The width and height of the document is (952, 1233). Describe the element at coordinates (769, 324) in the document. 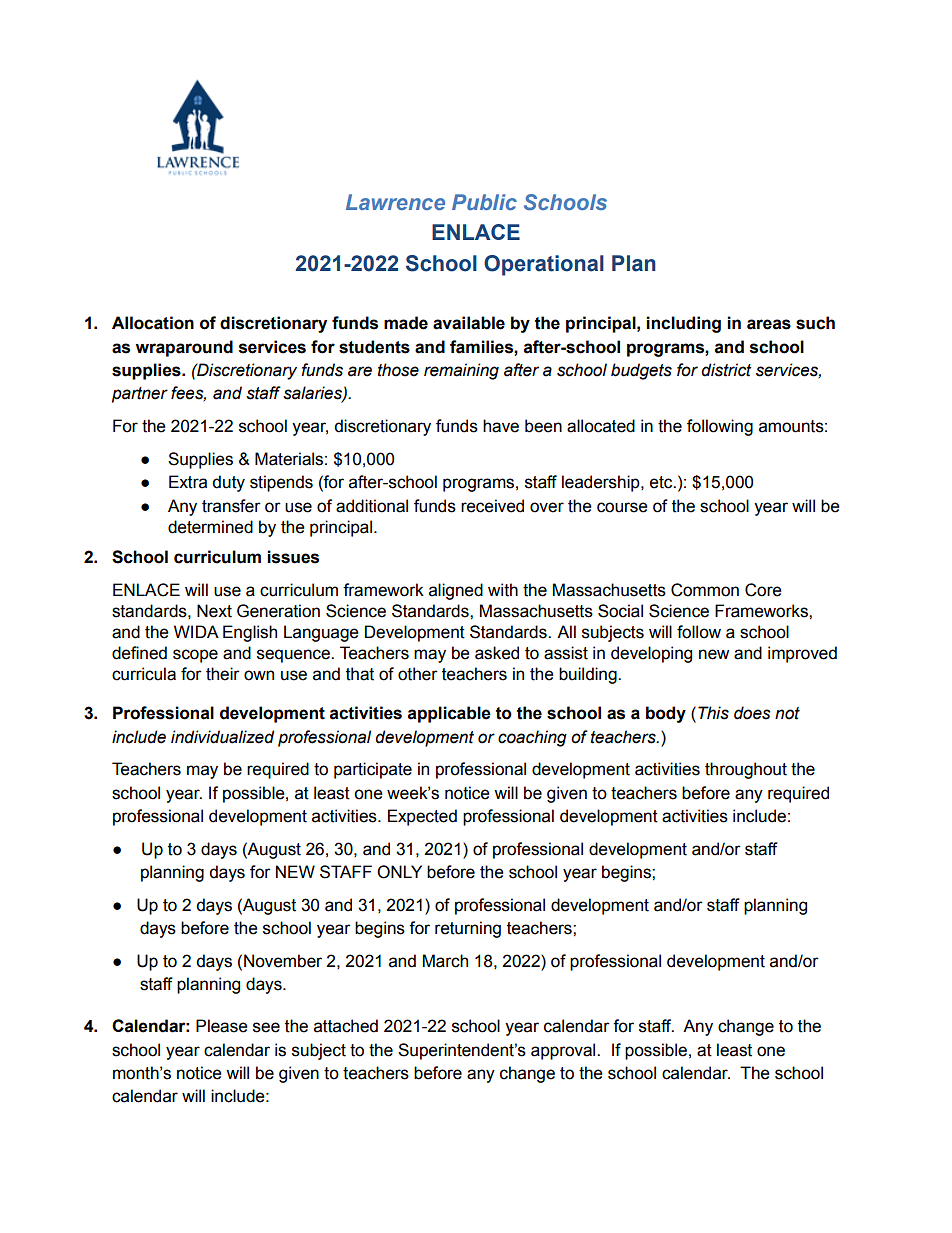

I see `areas` at that location.
